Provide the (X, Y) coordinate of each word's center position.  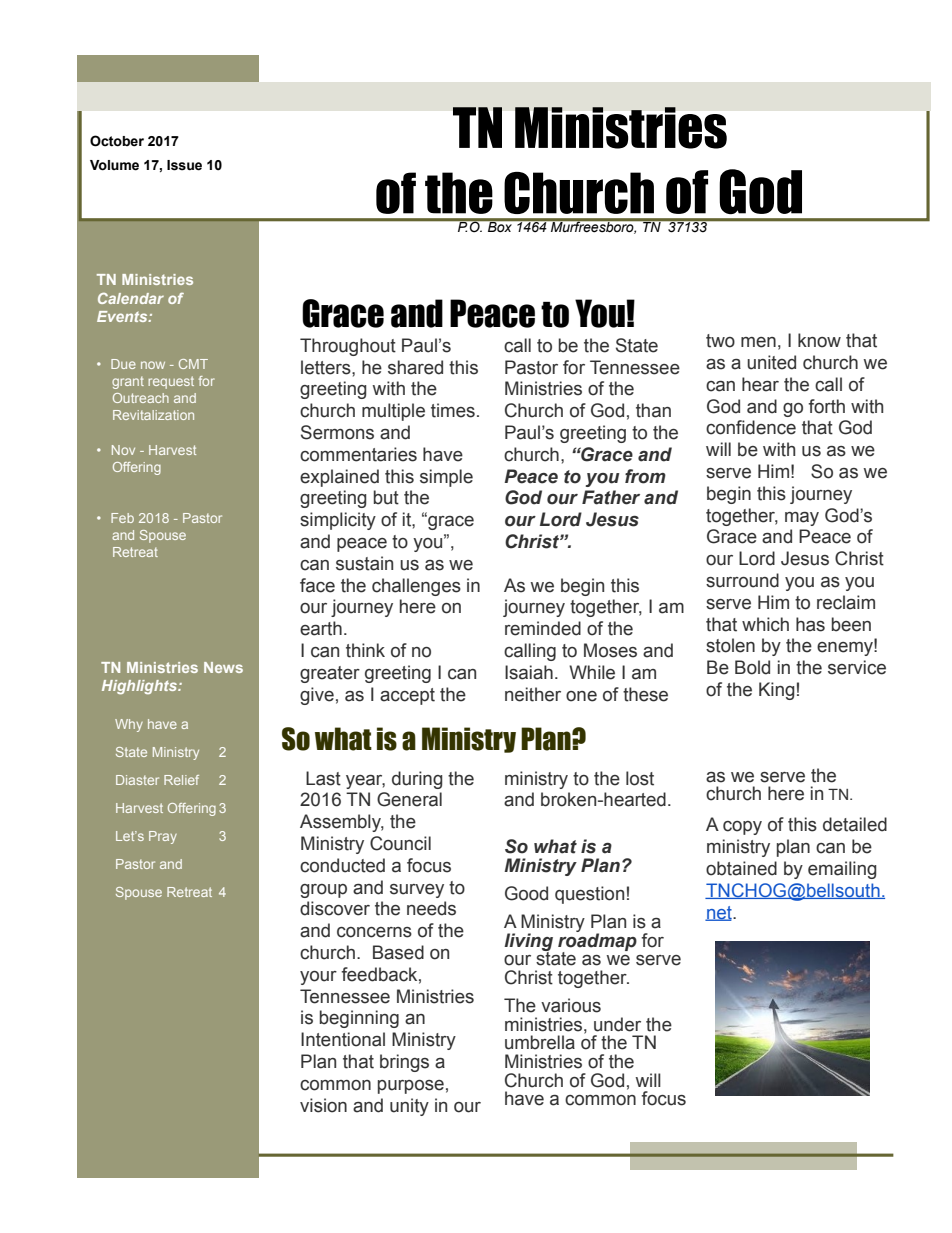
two (720, 341)
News (223, 667)
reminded (543, 628)
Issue (184, 165)
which (765, 624)
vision (323, 1105)
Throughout (348, 347)
